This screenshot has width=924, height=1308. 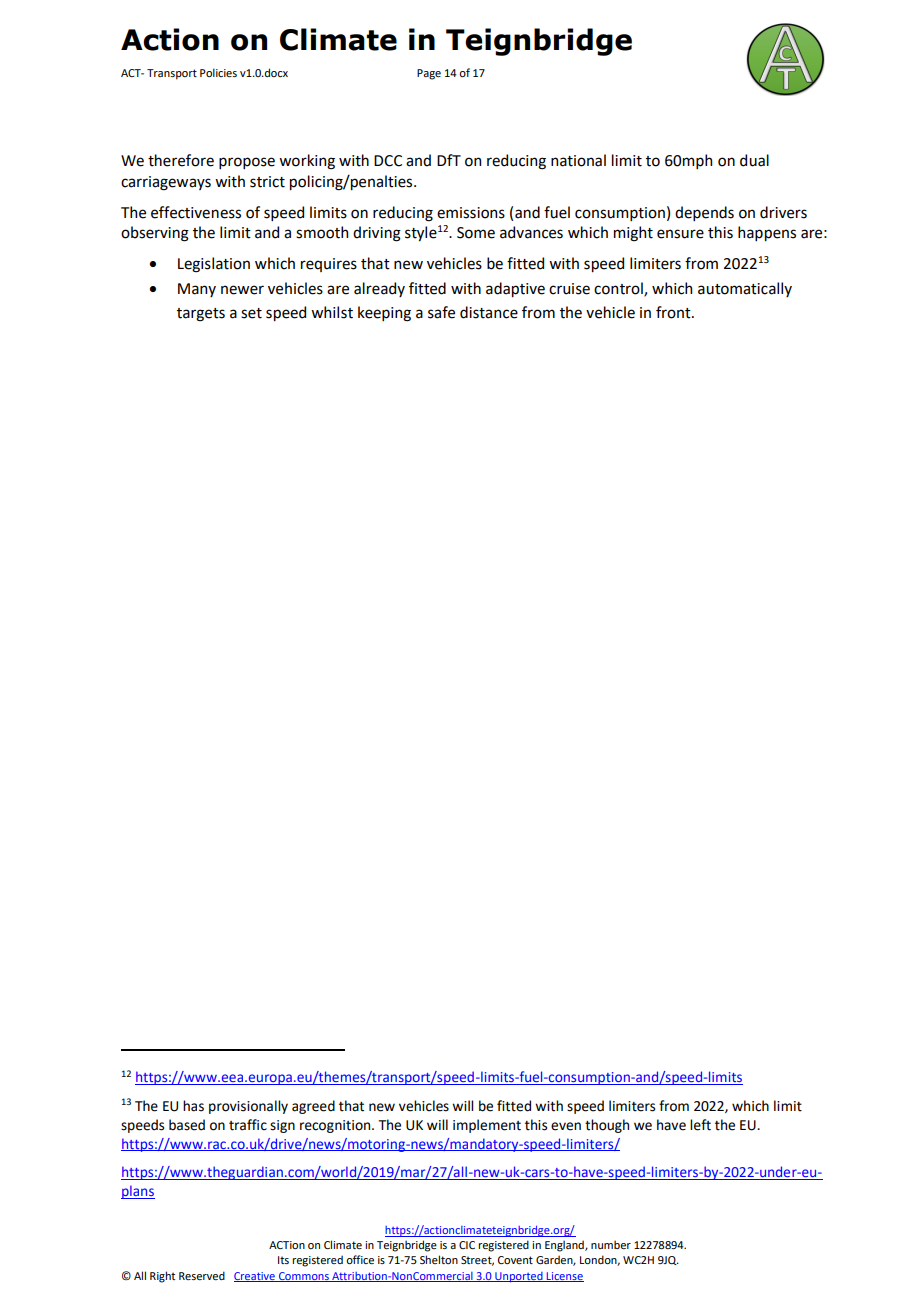 I want to click on CIC, so click(x=467, y=1245).
